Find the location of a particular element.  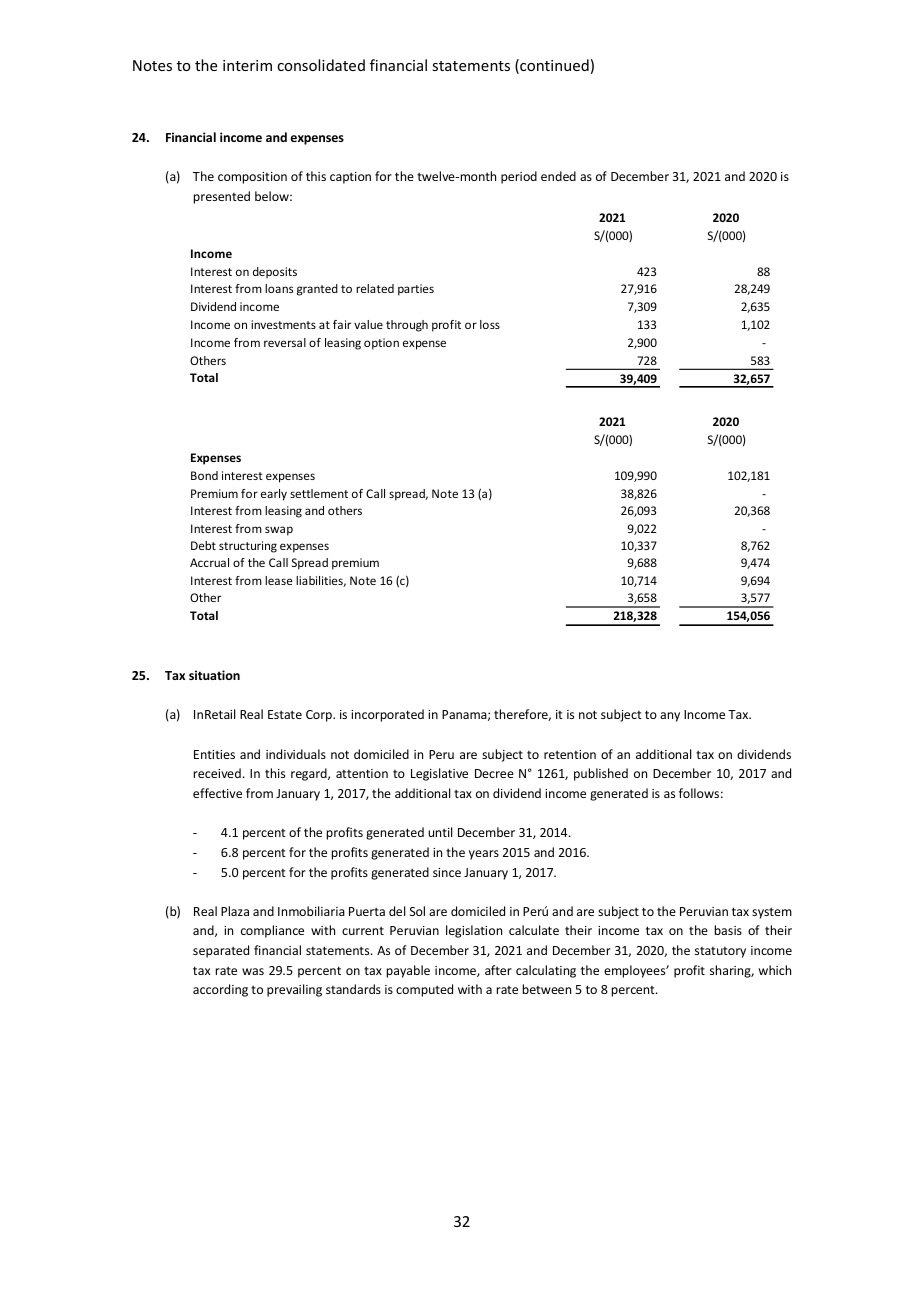

settlement is located at coordinates (319, 493).
